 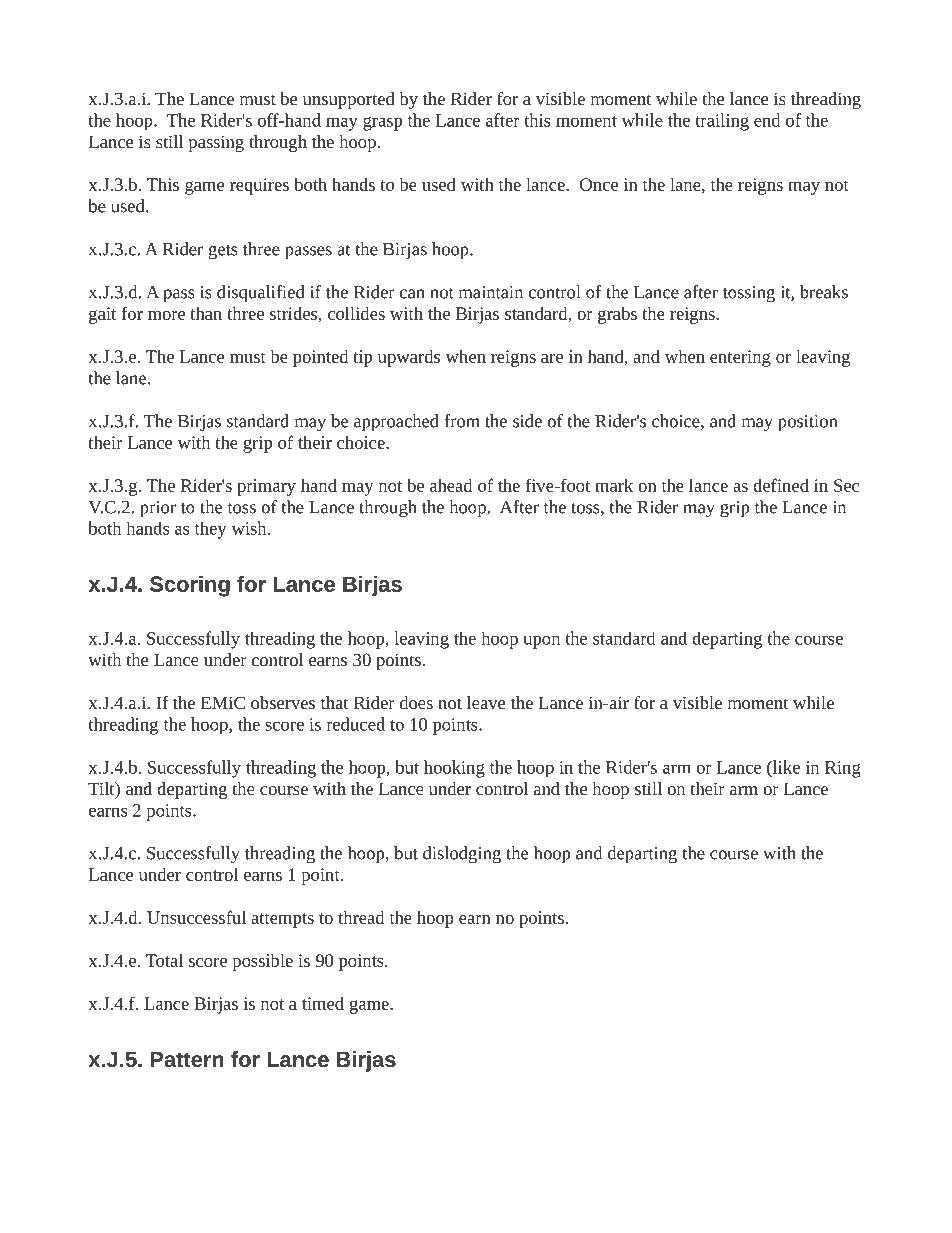 What do you see at coordinates (486, 702) in the screenshot?
I see `leave` at bounding box center [486, 702].
